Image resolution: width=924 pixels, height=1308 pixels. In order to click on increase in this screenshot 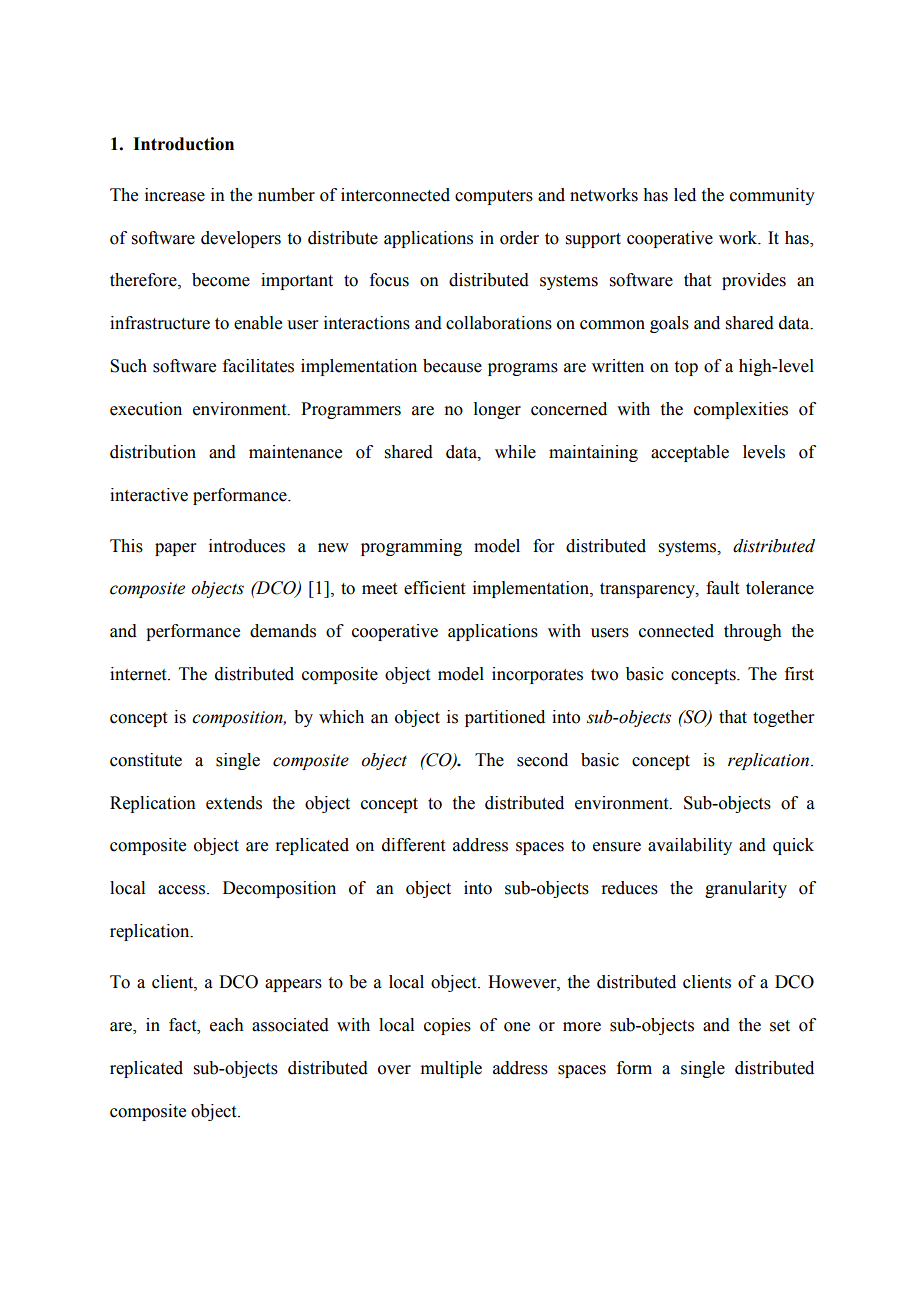, I will do `click(175, 195)`.
